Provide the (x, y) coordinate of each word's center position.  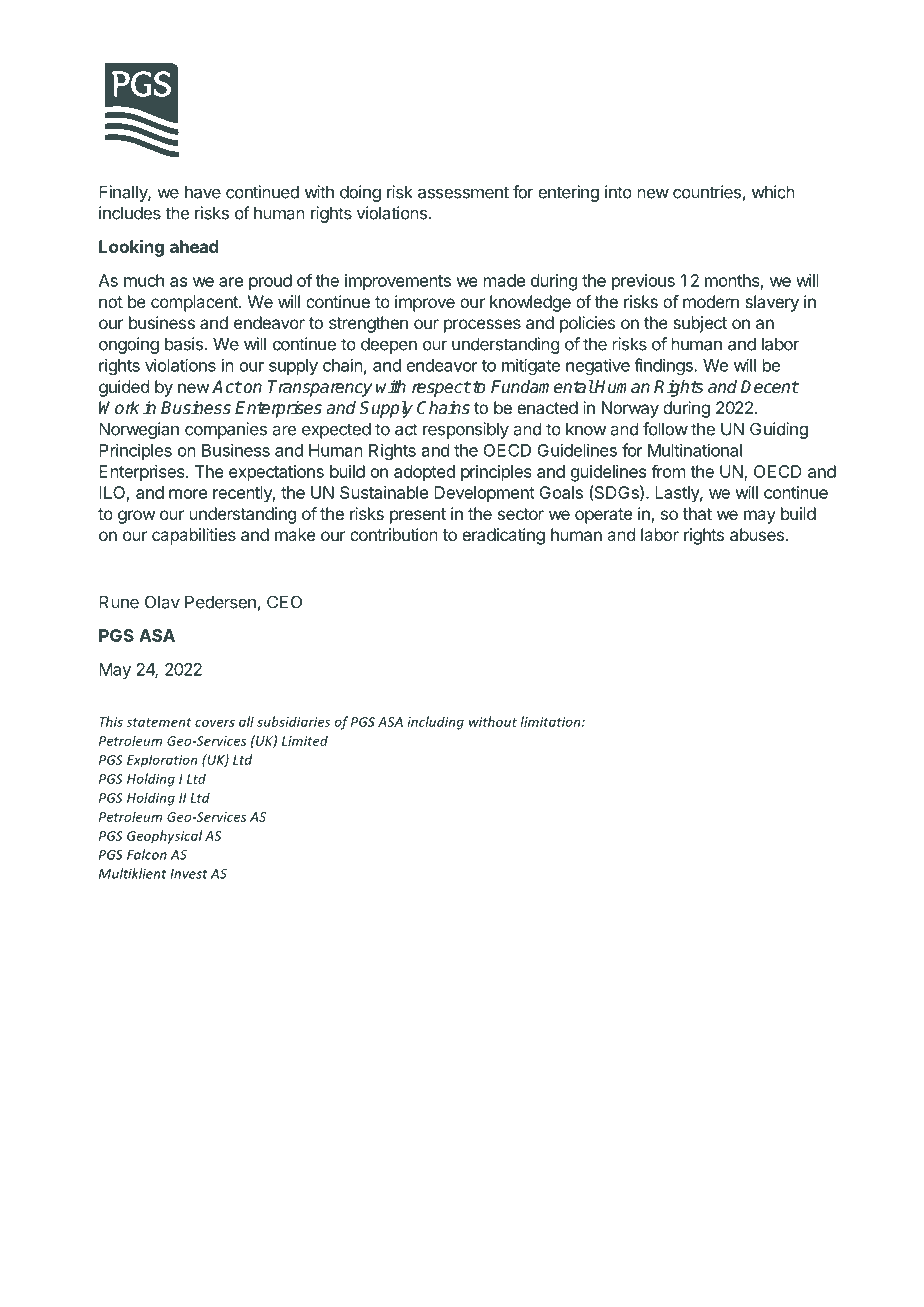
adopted (424, 473)
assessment (463, 192)
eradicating (503, 536)
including (436, 723)
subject (700, 324)
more (188, 494)
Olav (162, 602)
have (203, 192)
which (773, 192)
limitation (552, 721)
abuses (757, 534)
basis (184, 344)
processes (482, 326)
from (668, 471)
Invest (188, 874)
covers (215, 723)
